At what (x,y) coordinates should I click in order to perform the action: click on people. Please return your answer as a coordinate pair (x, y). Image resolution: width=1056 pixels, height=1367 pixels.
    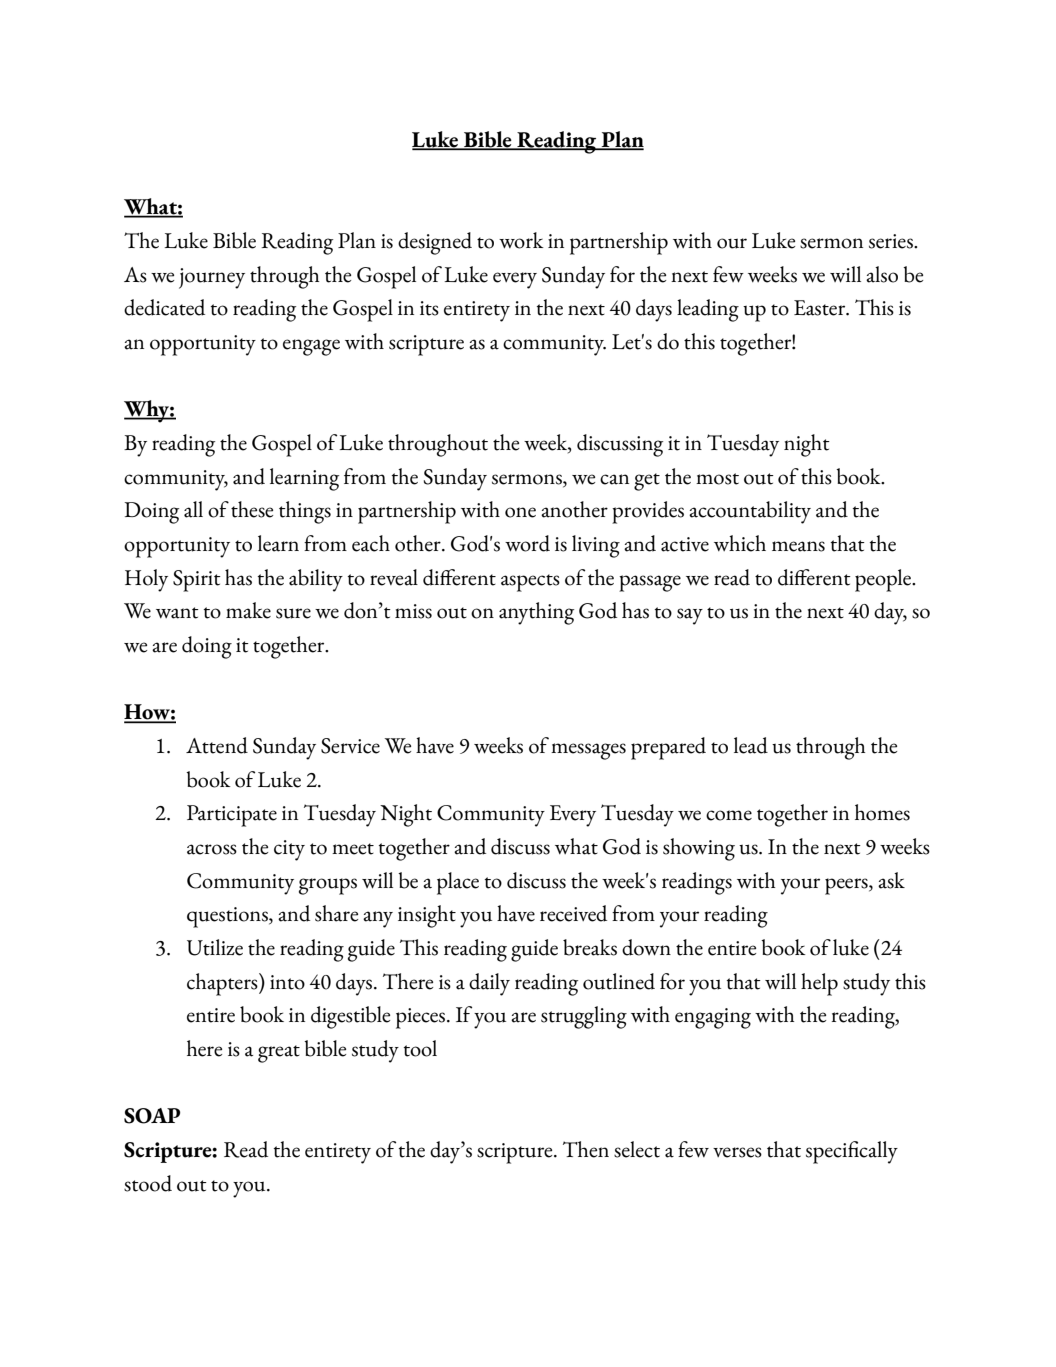
    Looking at the image, I should click on (884, 580).
